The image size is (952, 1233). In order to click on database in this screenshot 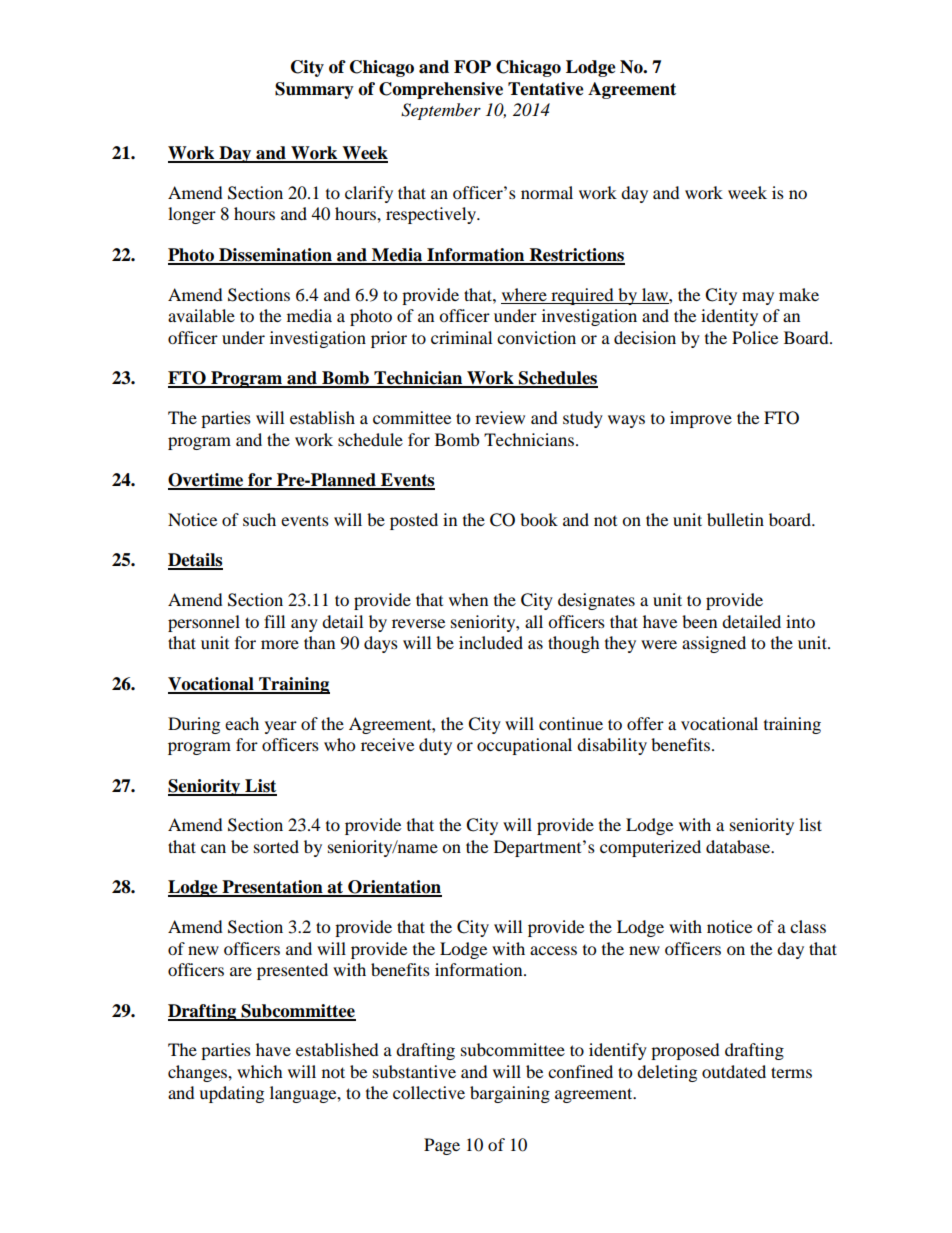, I will do `click(739, 846)`.
